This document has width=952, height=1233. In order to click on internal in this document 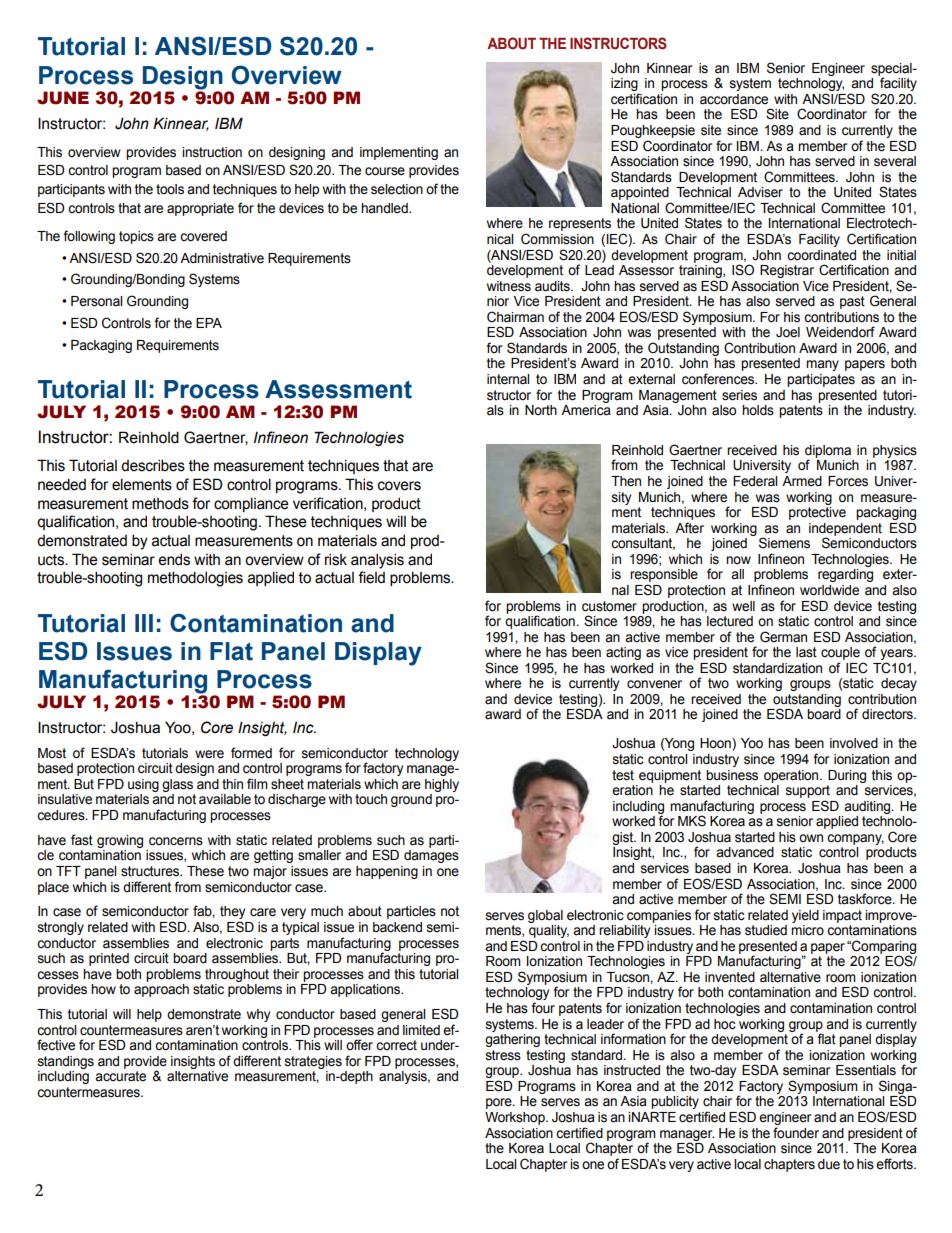, I will do `click(508, 379)`.
